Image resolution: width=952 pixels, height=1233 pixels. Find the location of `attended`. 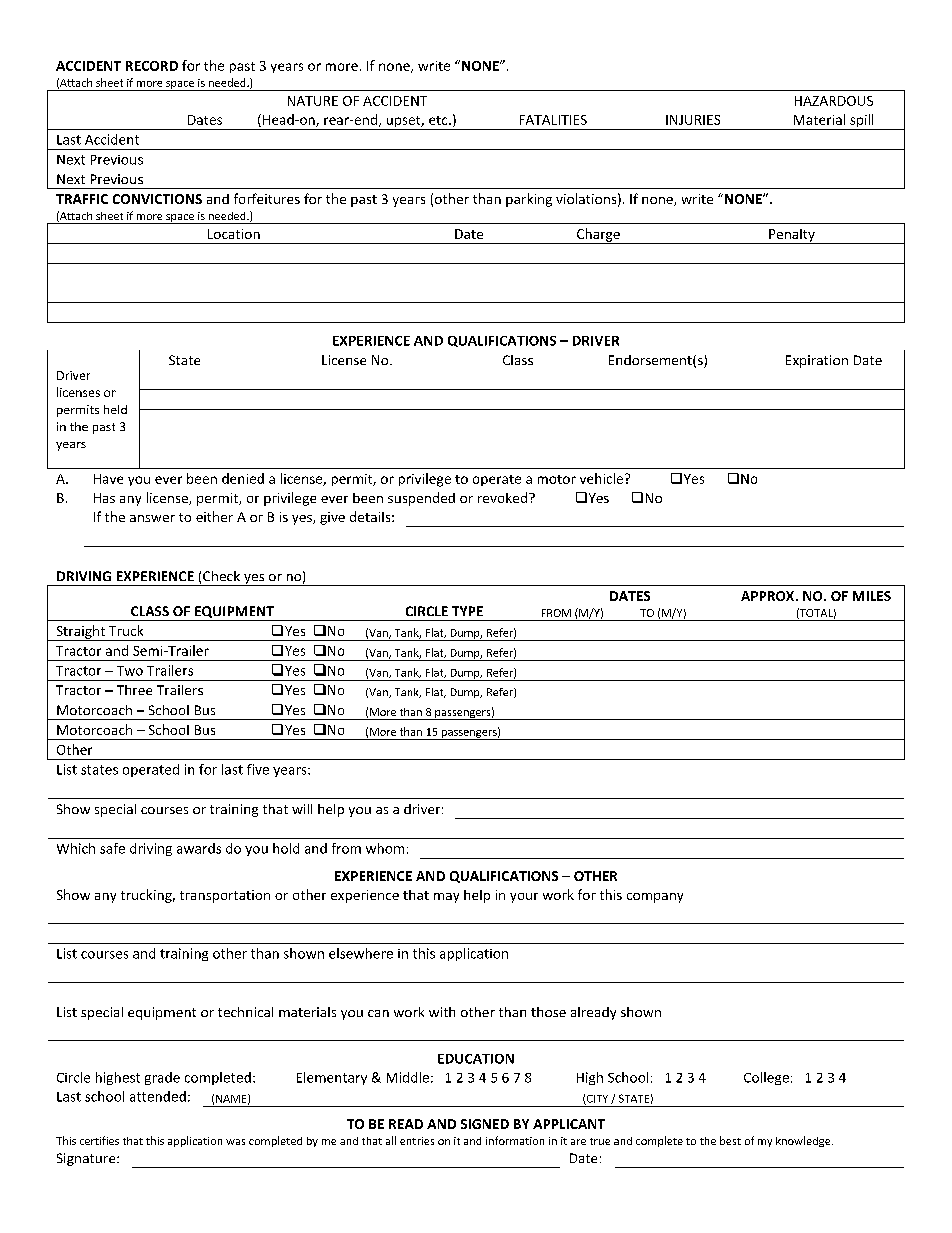

attended is located at coordinates (158, 1096).
